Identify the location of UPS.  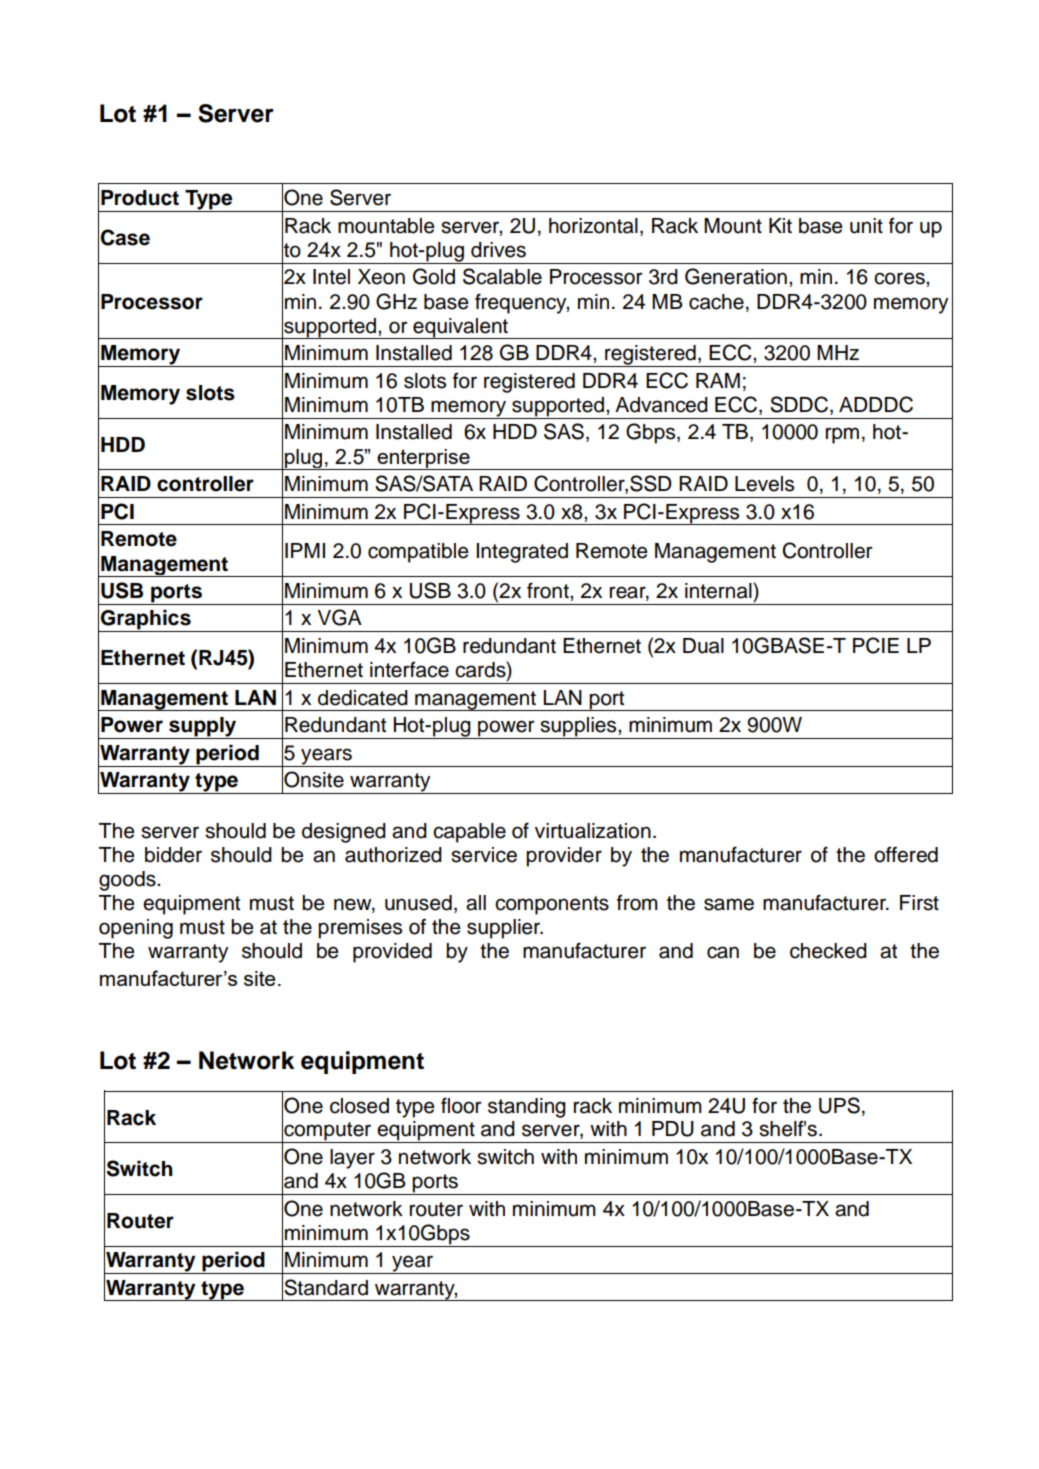
(839, 1105).
